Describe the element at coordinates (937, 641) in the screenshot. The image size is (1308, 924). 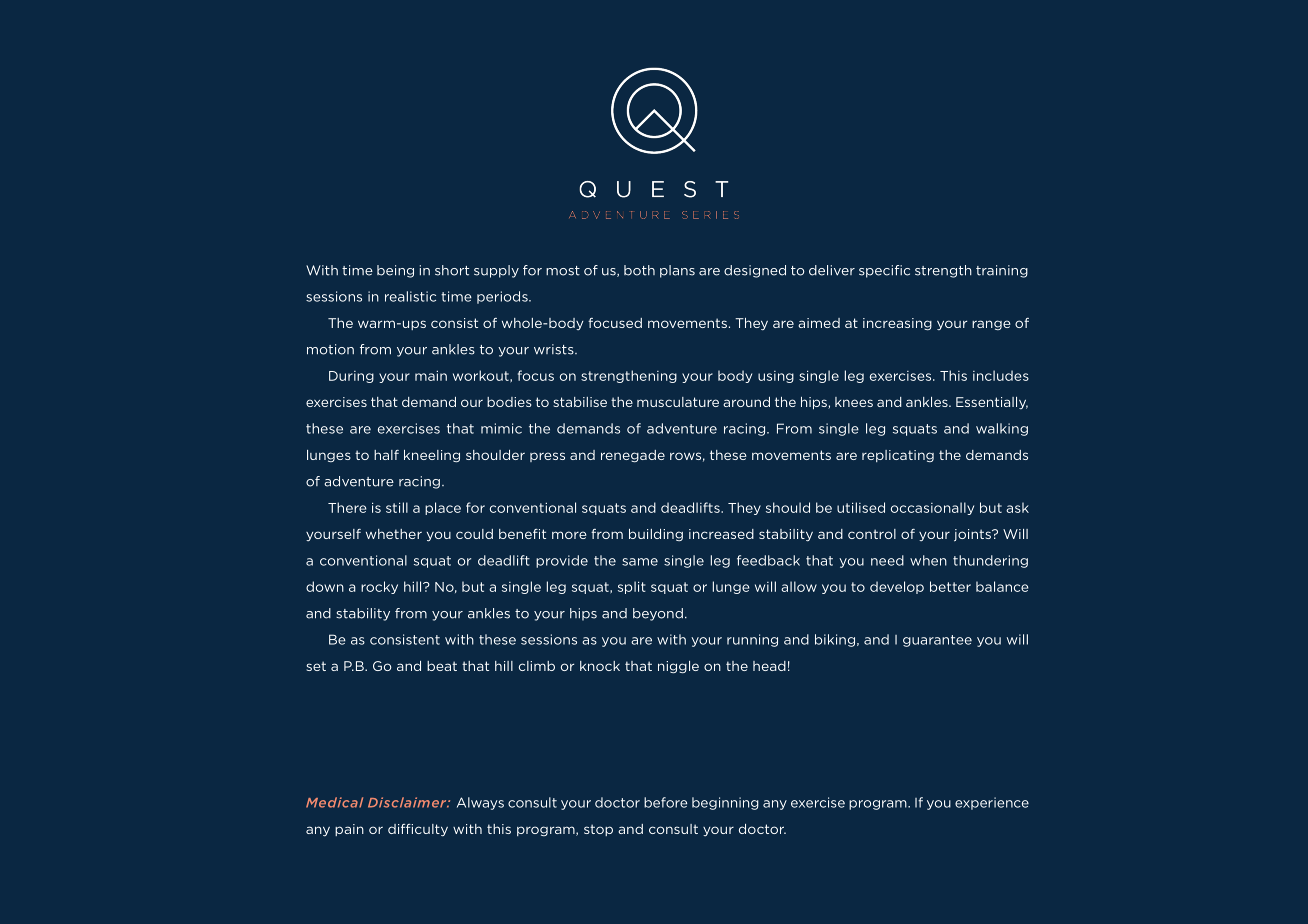
I see `guarantee` at that location.
